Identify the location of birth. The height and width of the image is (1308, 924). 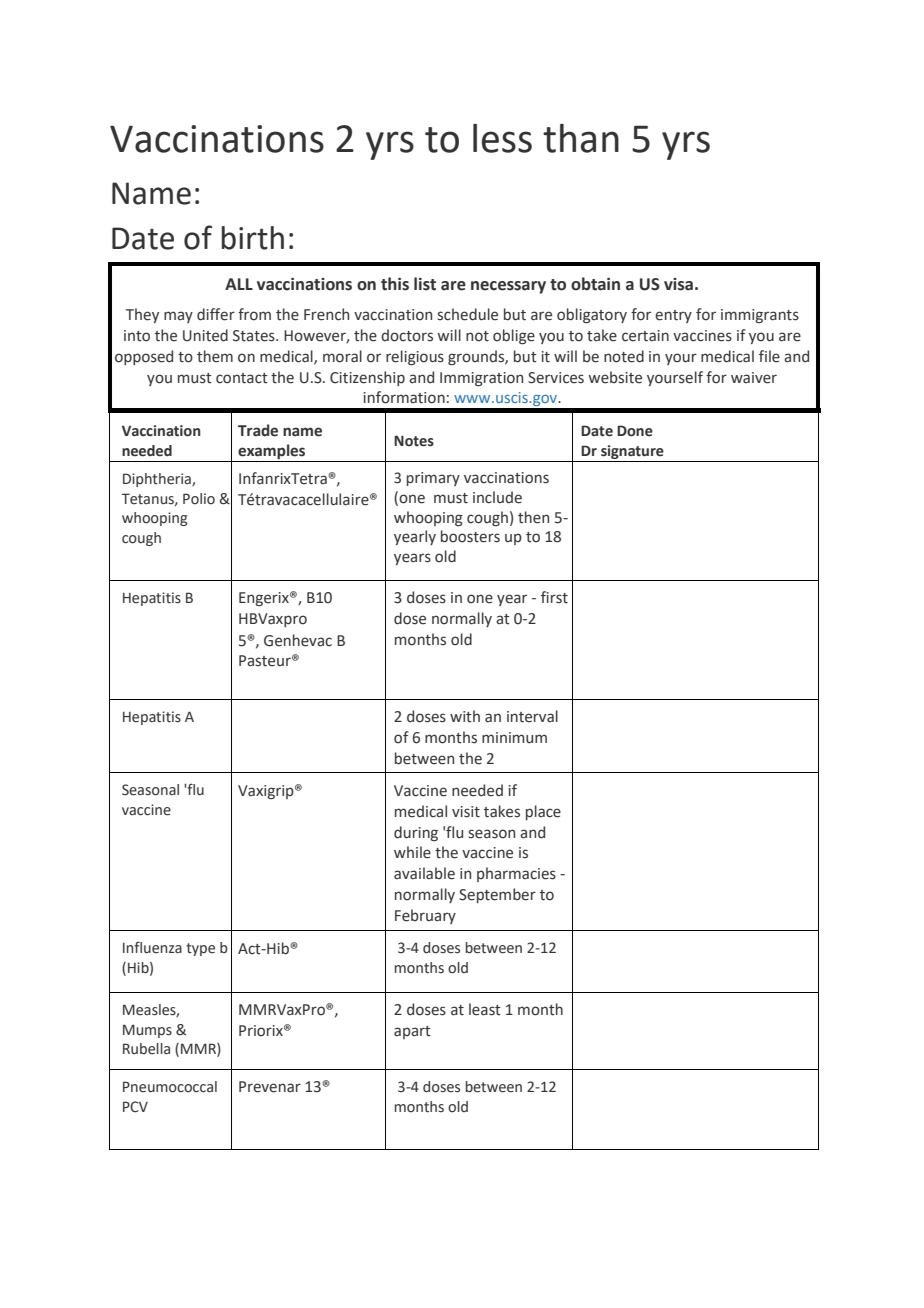
(253, 238).
